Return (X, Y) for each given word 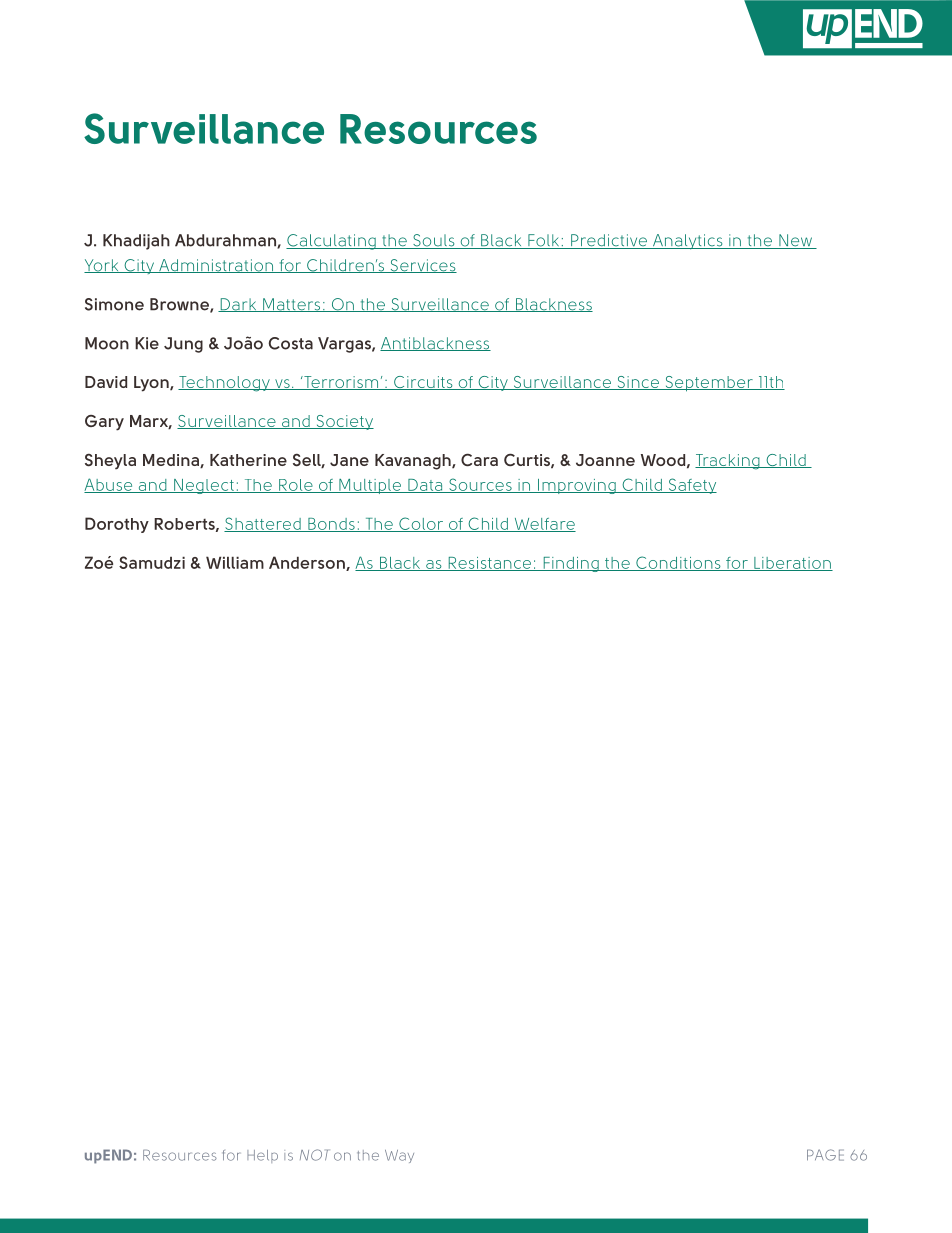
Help (262, 1156)
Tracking (728, 462)
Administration (216, 266)
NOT (314, 1155)
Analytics (687, 241)
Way (399, 1156)
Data (425, 486)
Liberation (792, 564)
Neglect (204, 486)
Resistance (489, 564)
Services (422, 266)
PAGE (825, 1155)
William (235, 562)
